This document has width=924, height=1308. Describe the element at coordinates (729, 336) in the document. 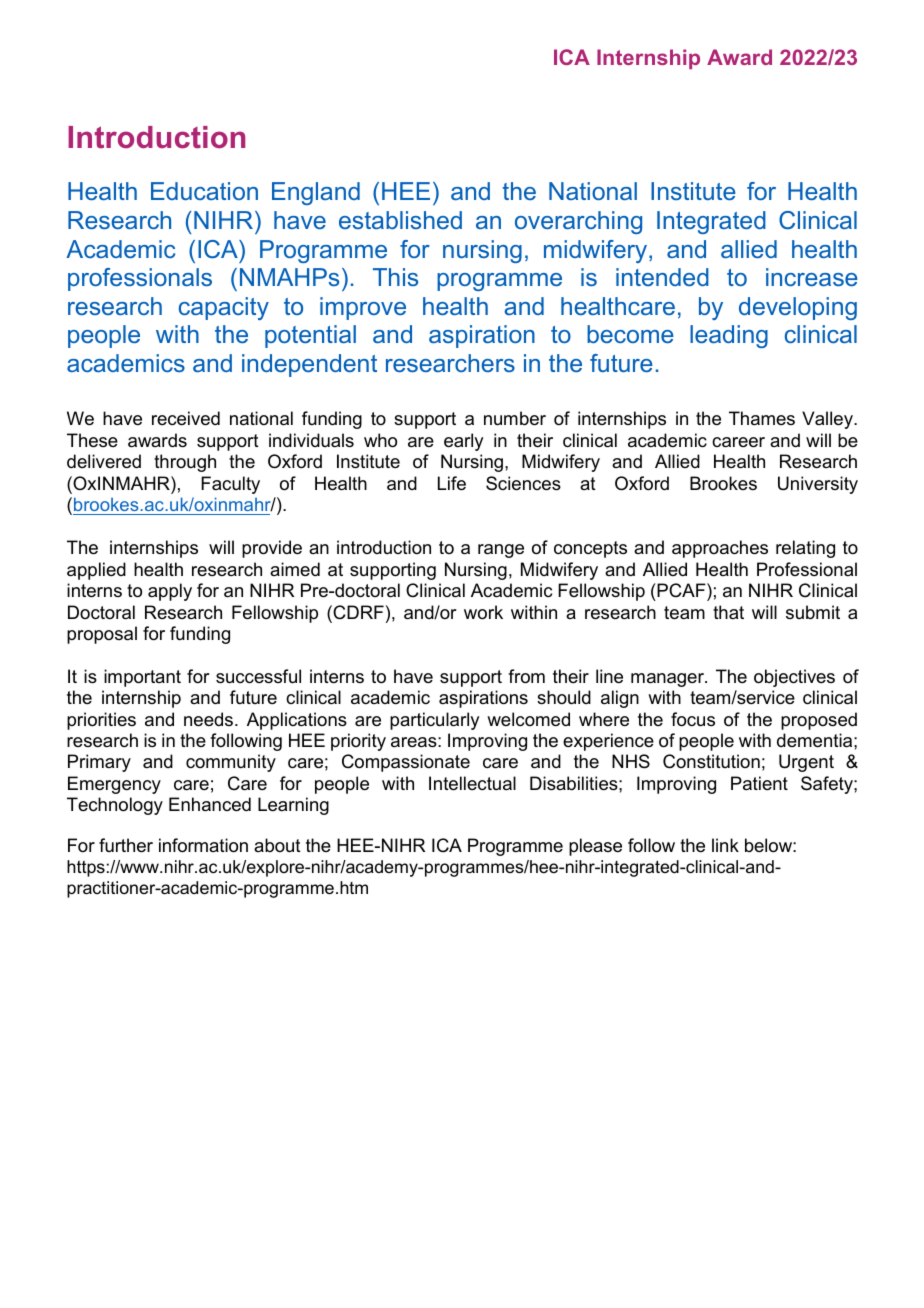

I see `leading` at that location.
